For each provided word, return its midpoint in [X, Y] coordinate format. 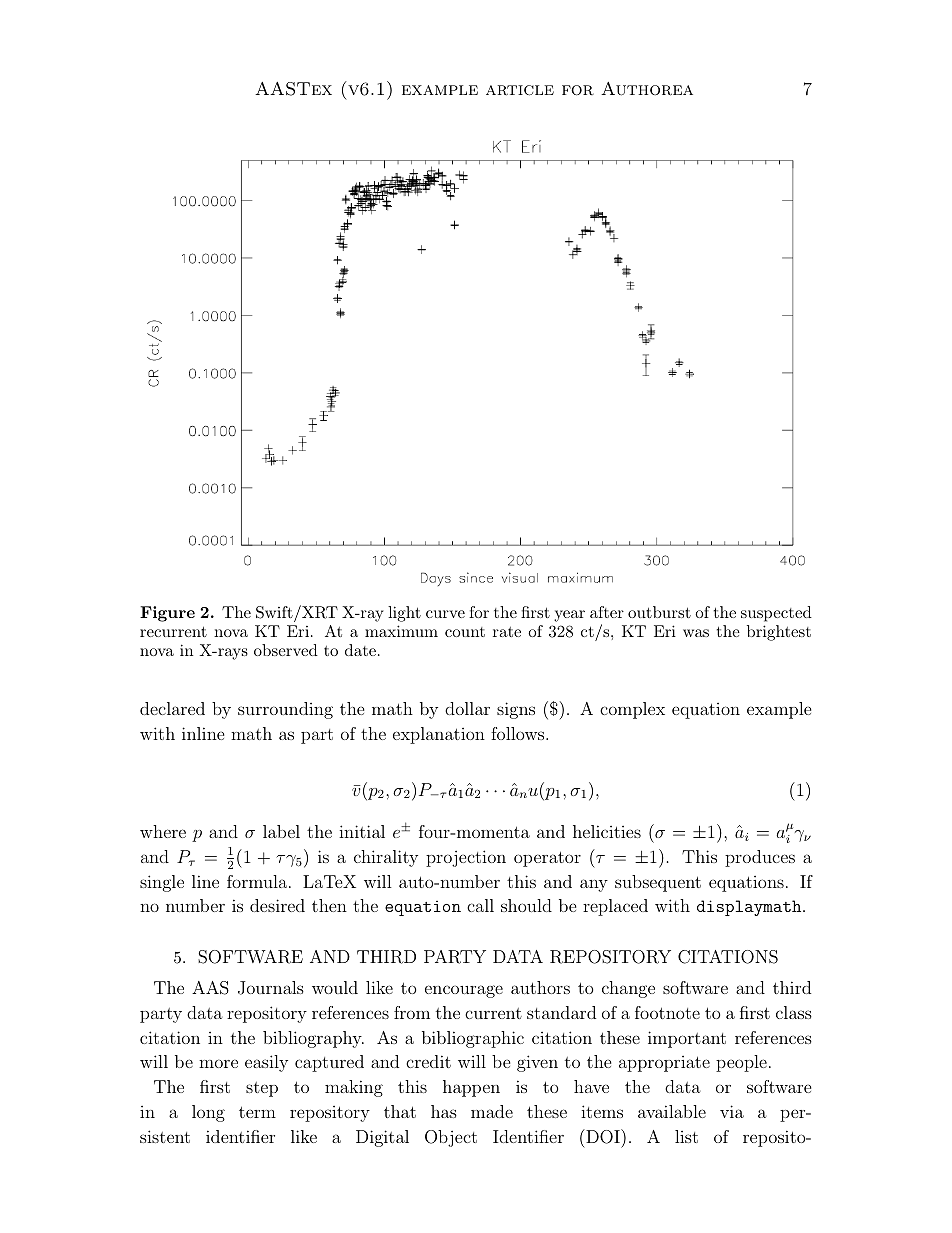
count [465, 632]
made [492, 1111]
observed [286, 650]
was [696, 633]
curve [445, 614]
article [520, 90]
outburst [659, 612]
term [257, 1112]
